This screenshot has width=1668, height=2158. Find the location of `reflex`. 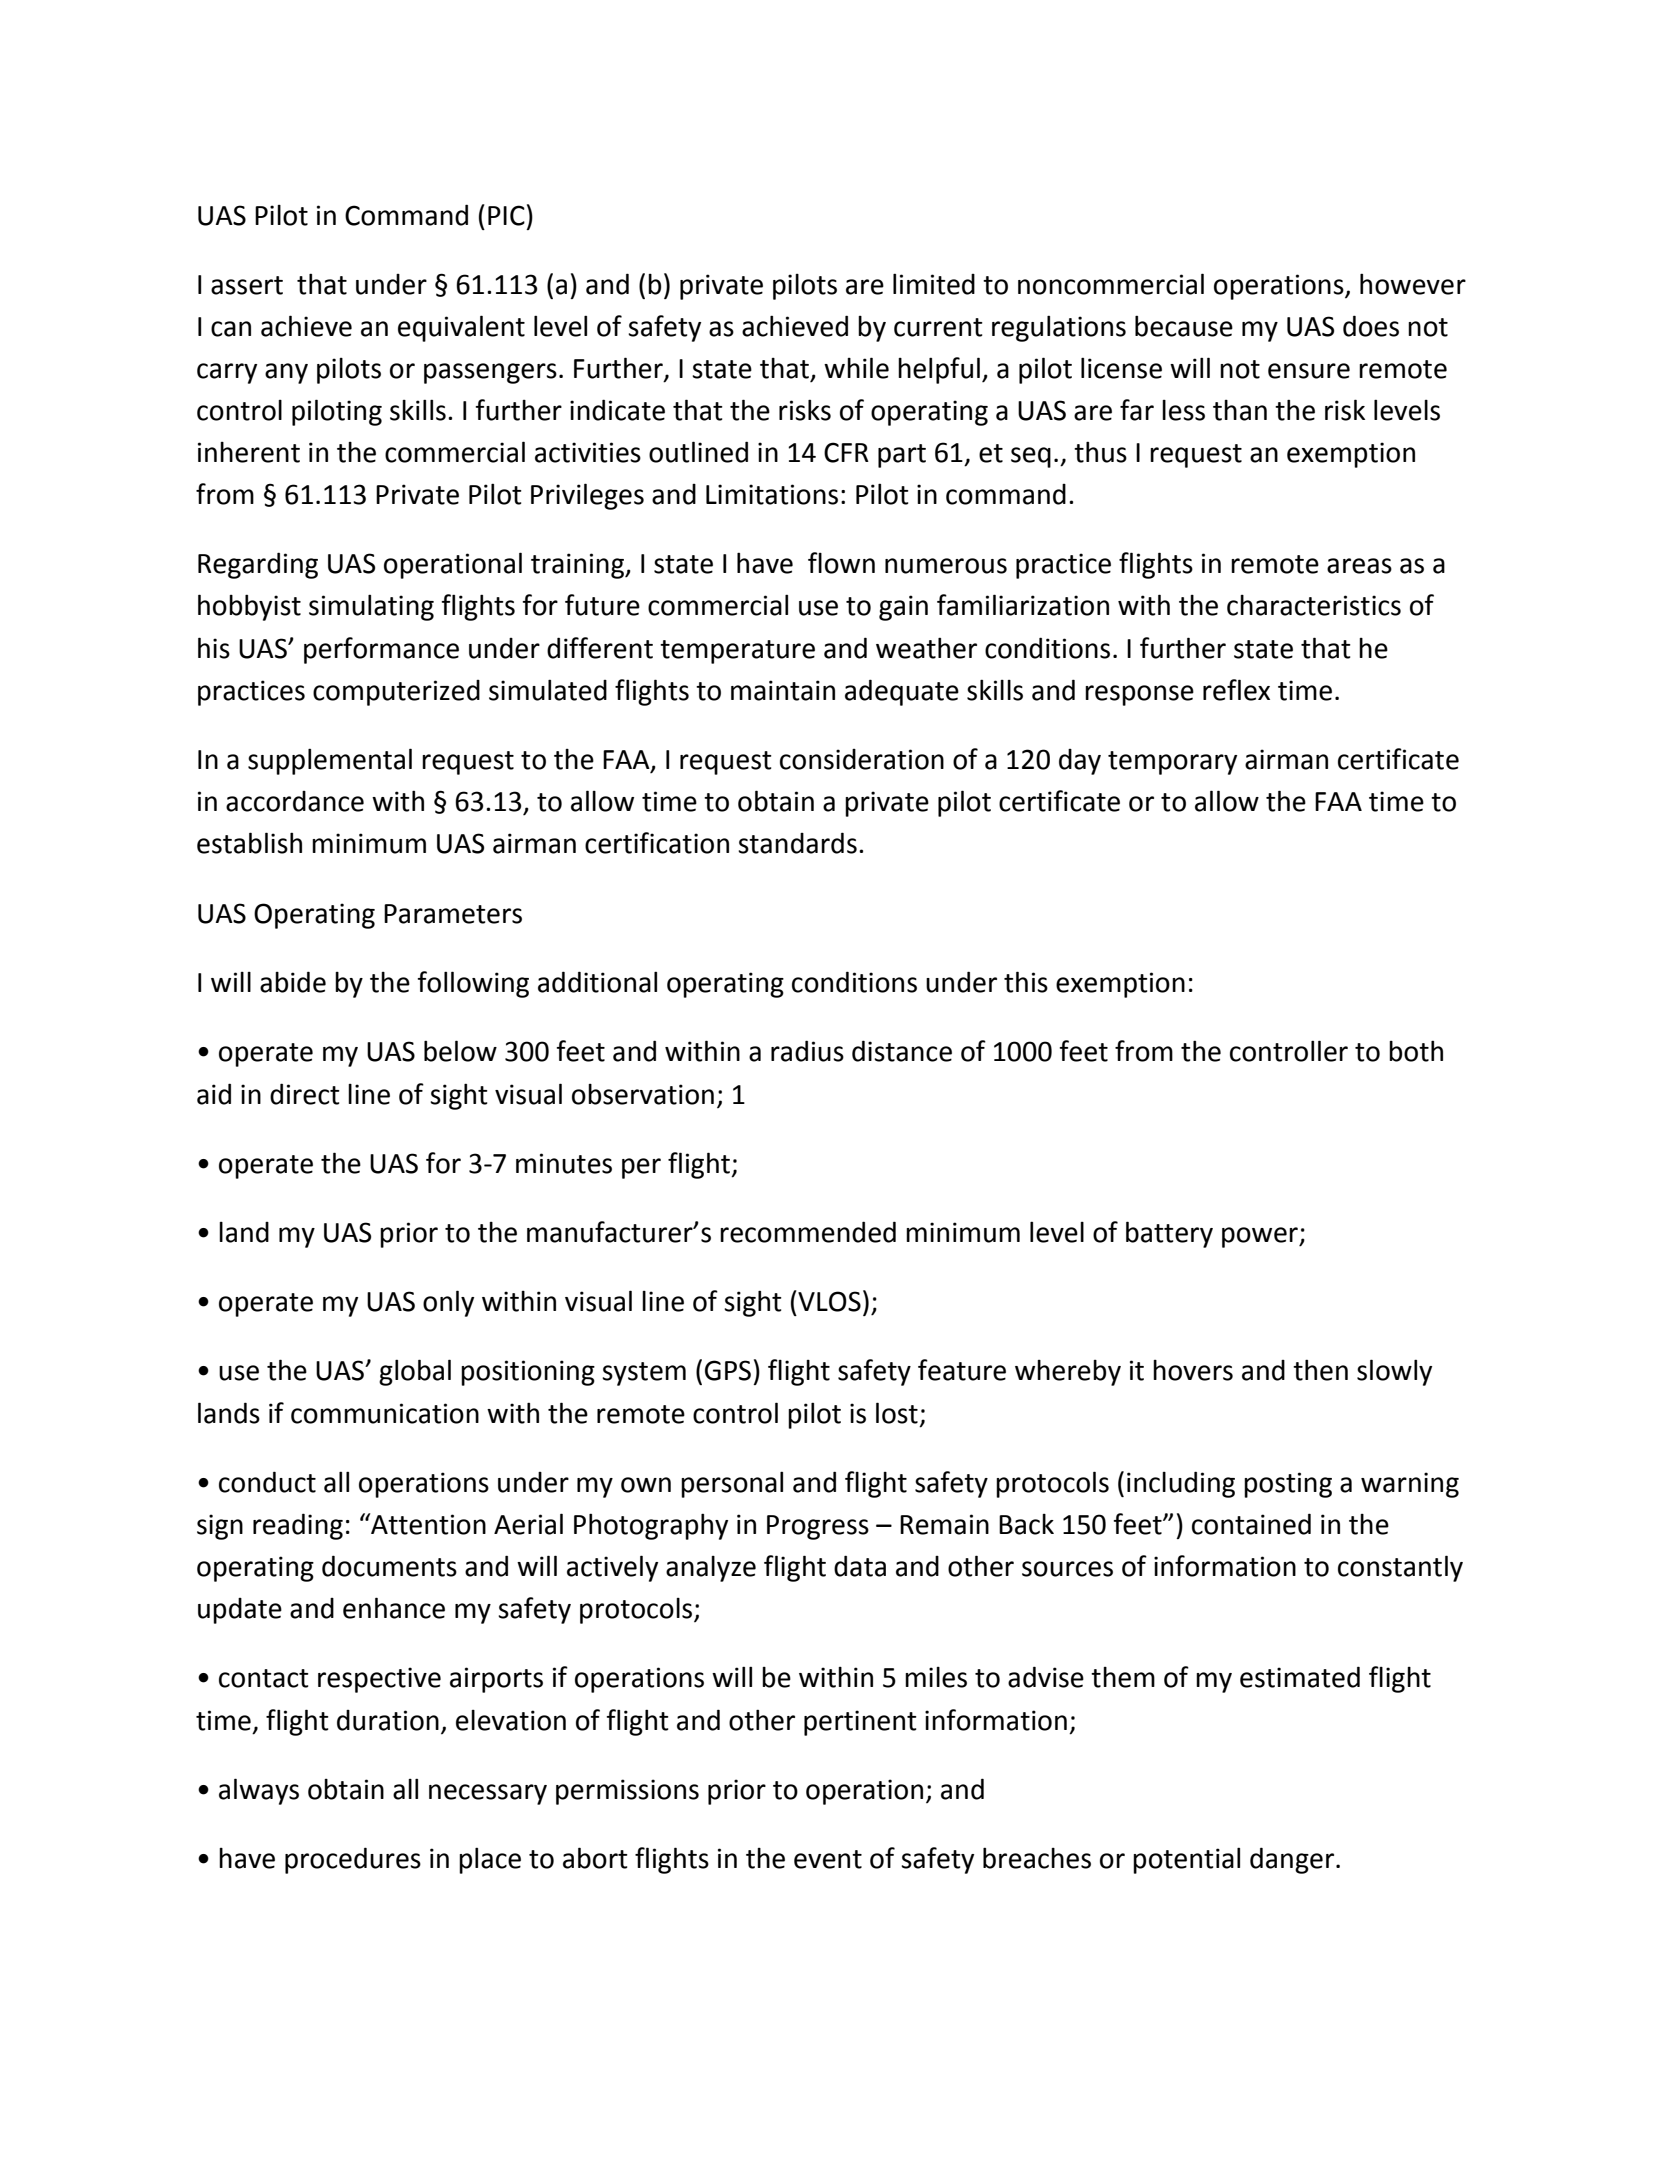

reflex is located at coordinates (1236, 690).
